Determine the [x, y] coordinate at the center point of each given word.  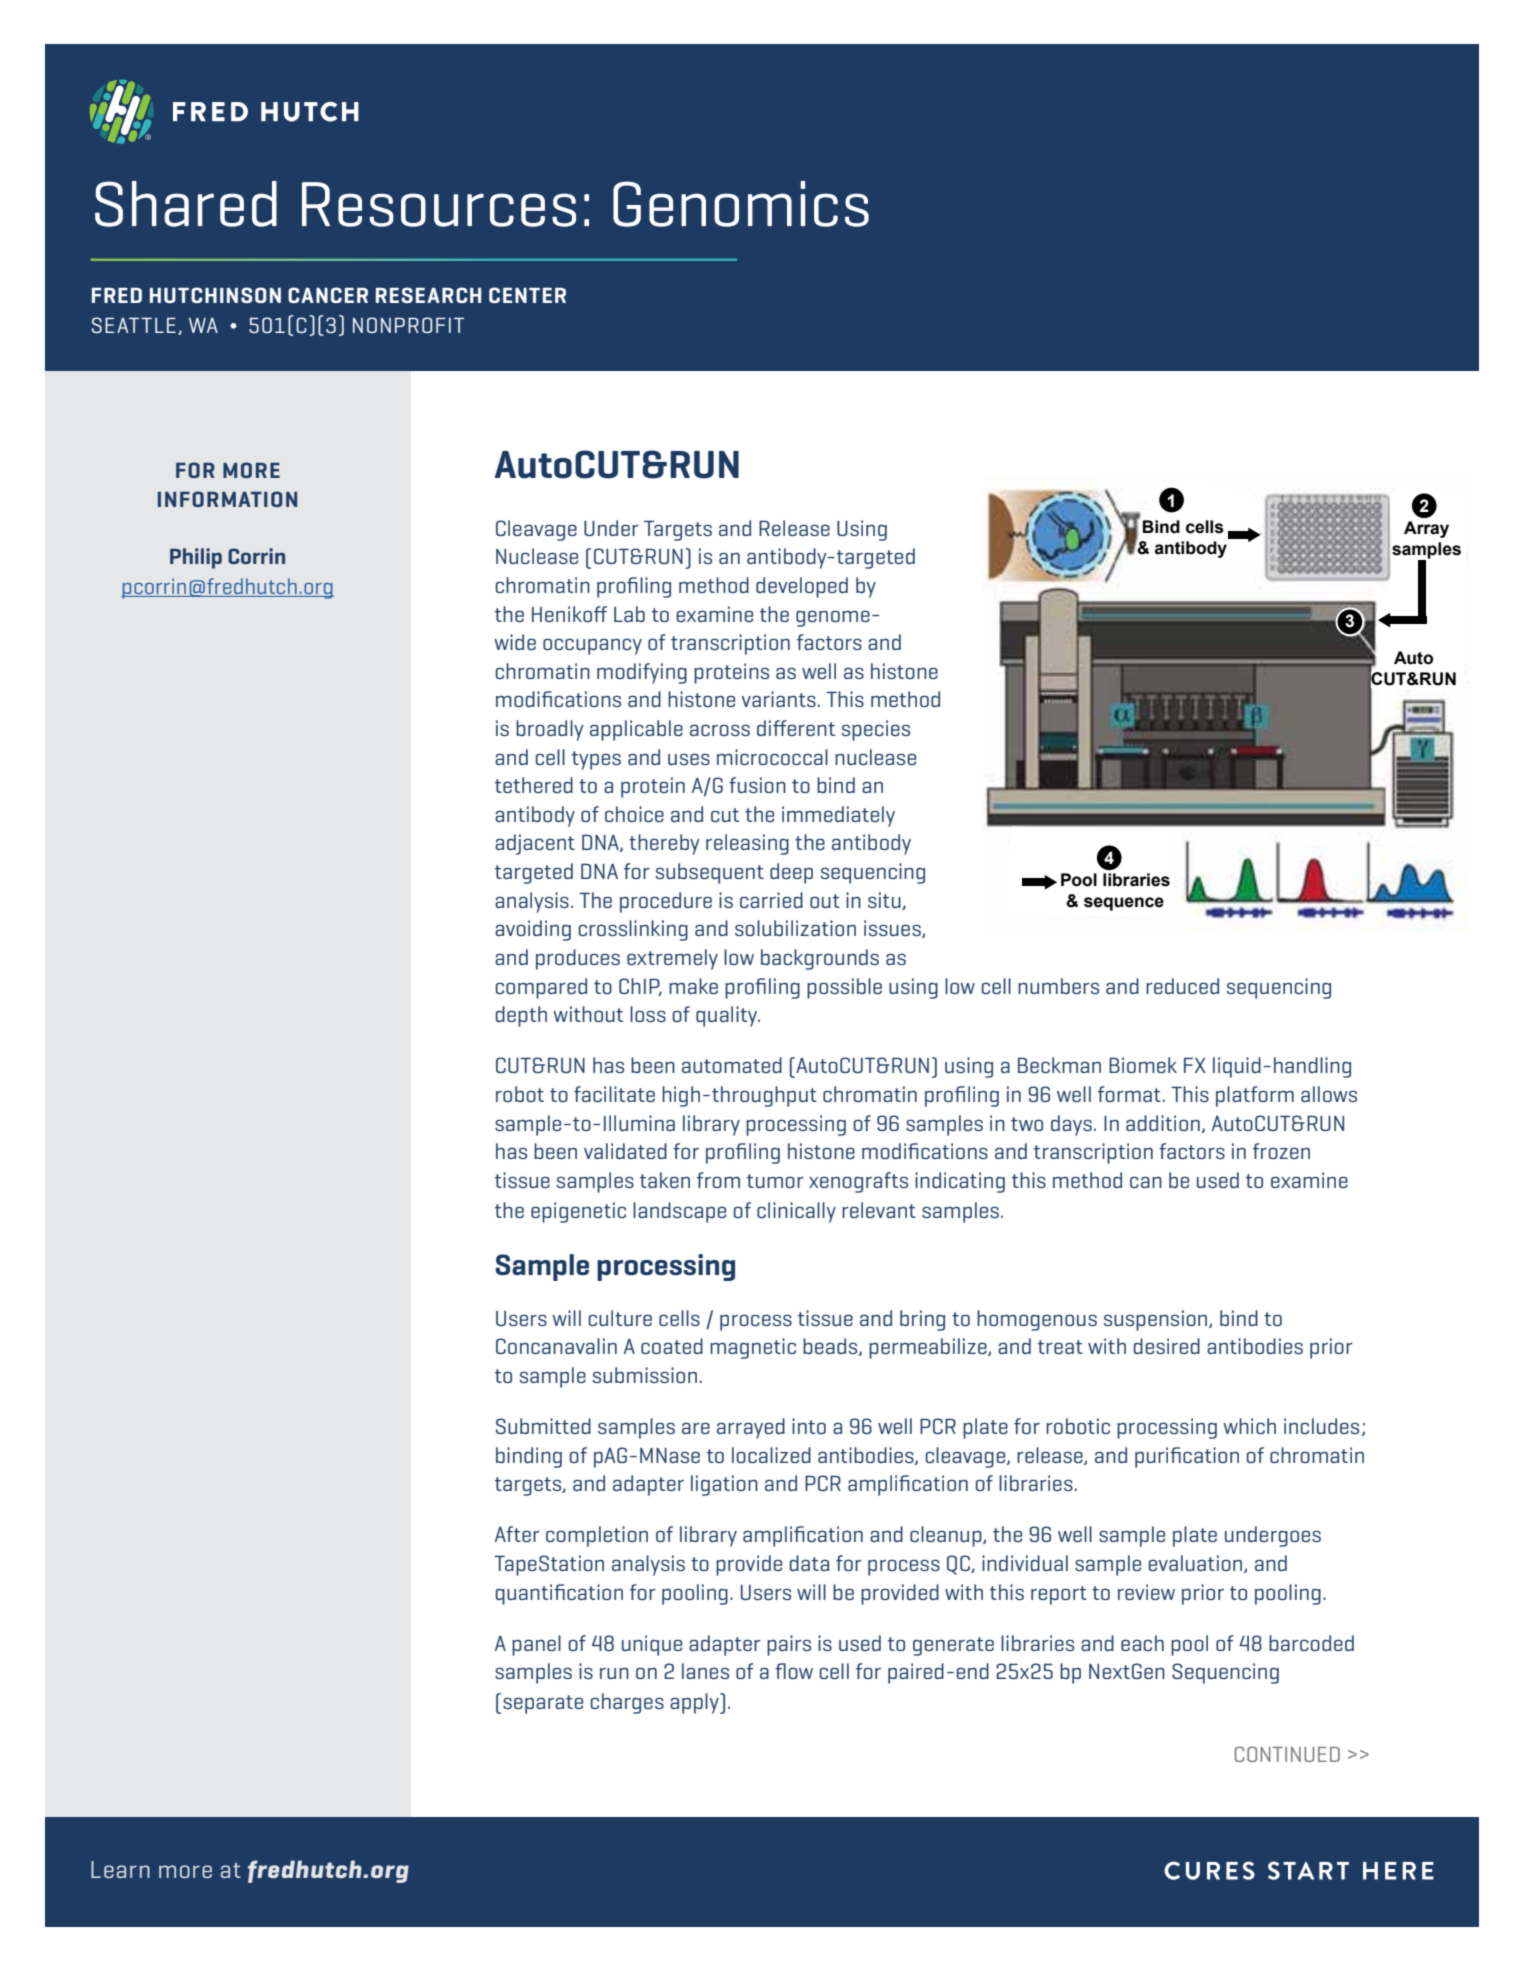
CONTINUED [1287, 1754]
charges [627, 1703]
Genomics [741, 204]
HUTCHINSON [215, 295]
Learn [120, 1869]
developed [802, 587]
